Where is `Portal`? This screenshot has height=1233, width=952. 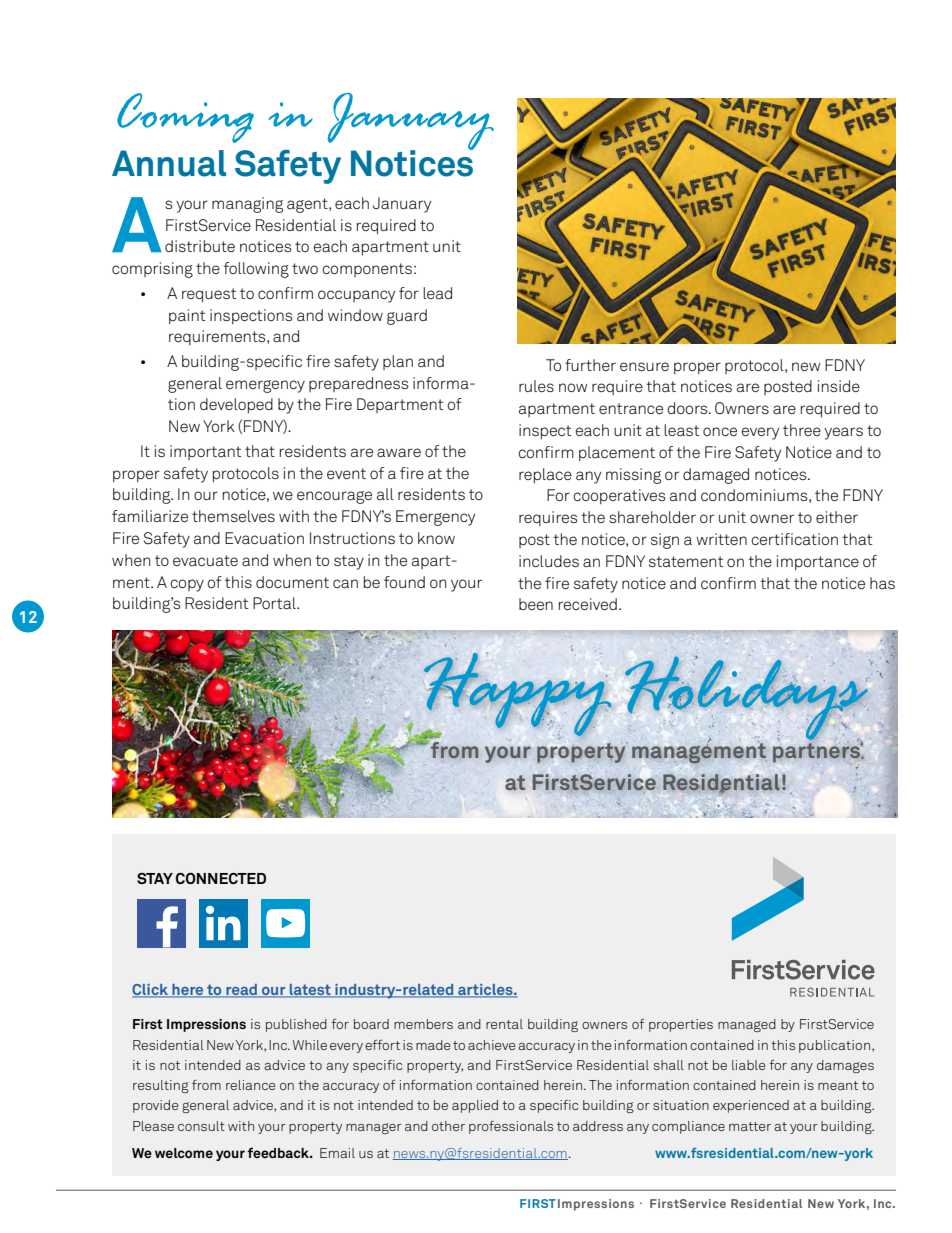
Portal is located at coordinates (275, 603).
